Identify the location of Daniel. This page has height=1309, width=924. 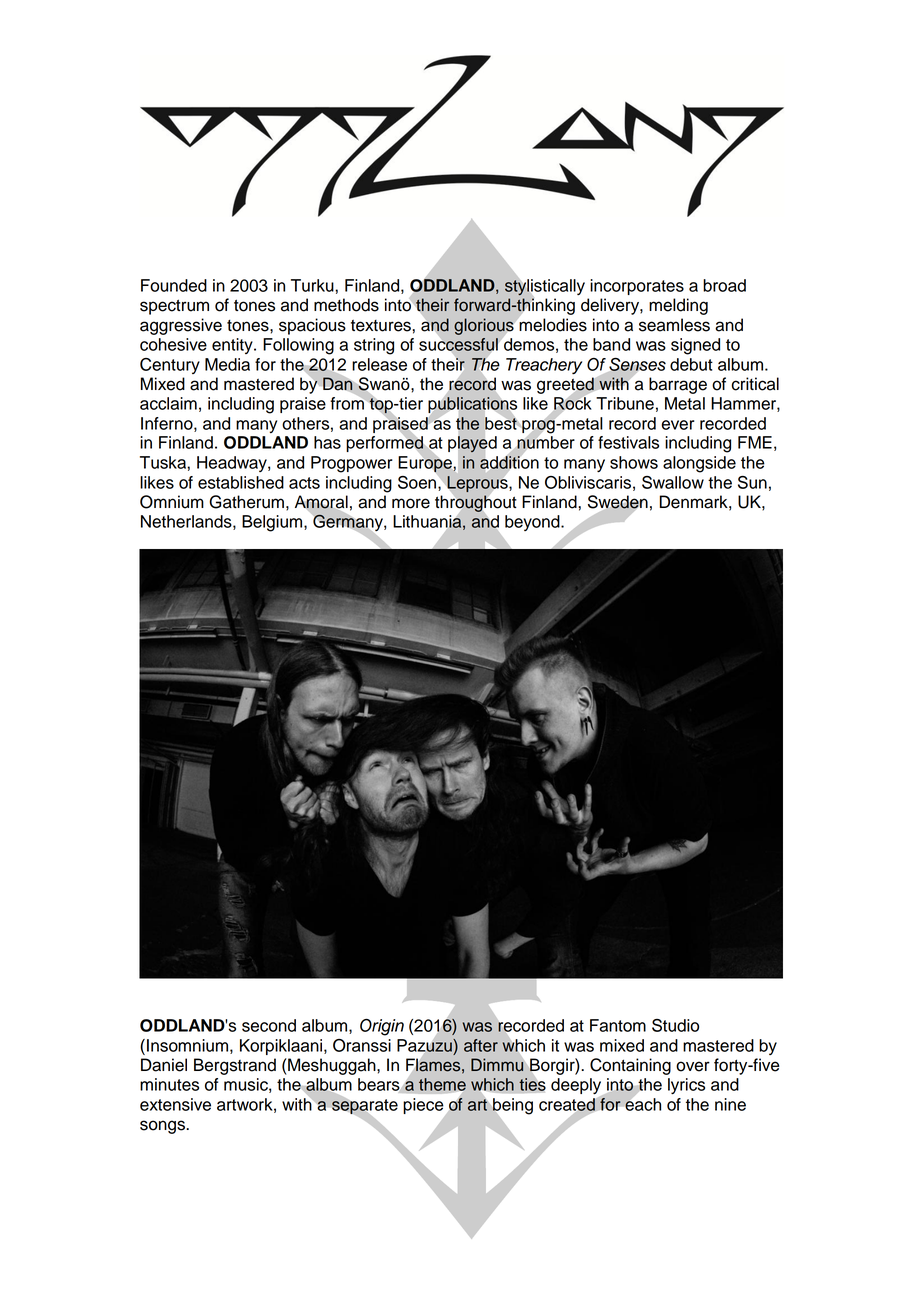
(164, 1065).
